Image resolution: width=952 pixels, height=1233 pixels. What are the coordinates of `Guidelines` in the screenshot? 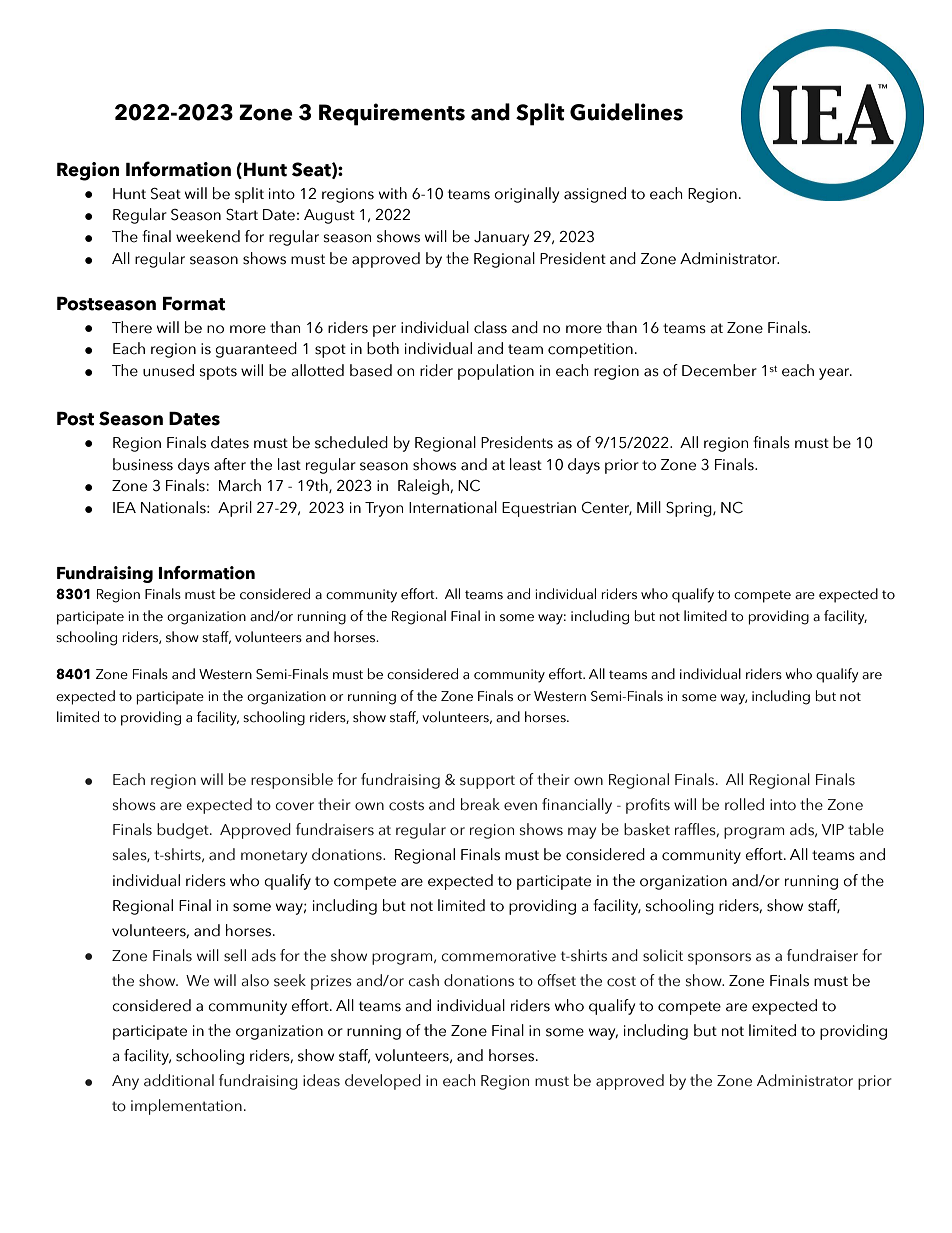 It's located at (626, 112).
